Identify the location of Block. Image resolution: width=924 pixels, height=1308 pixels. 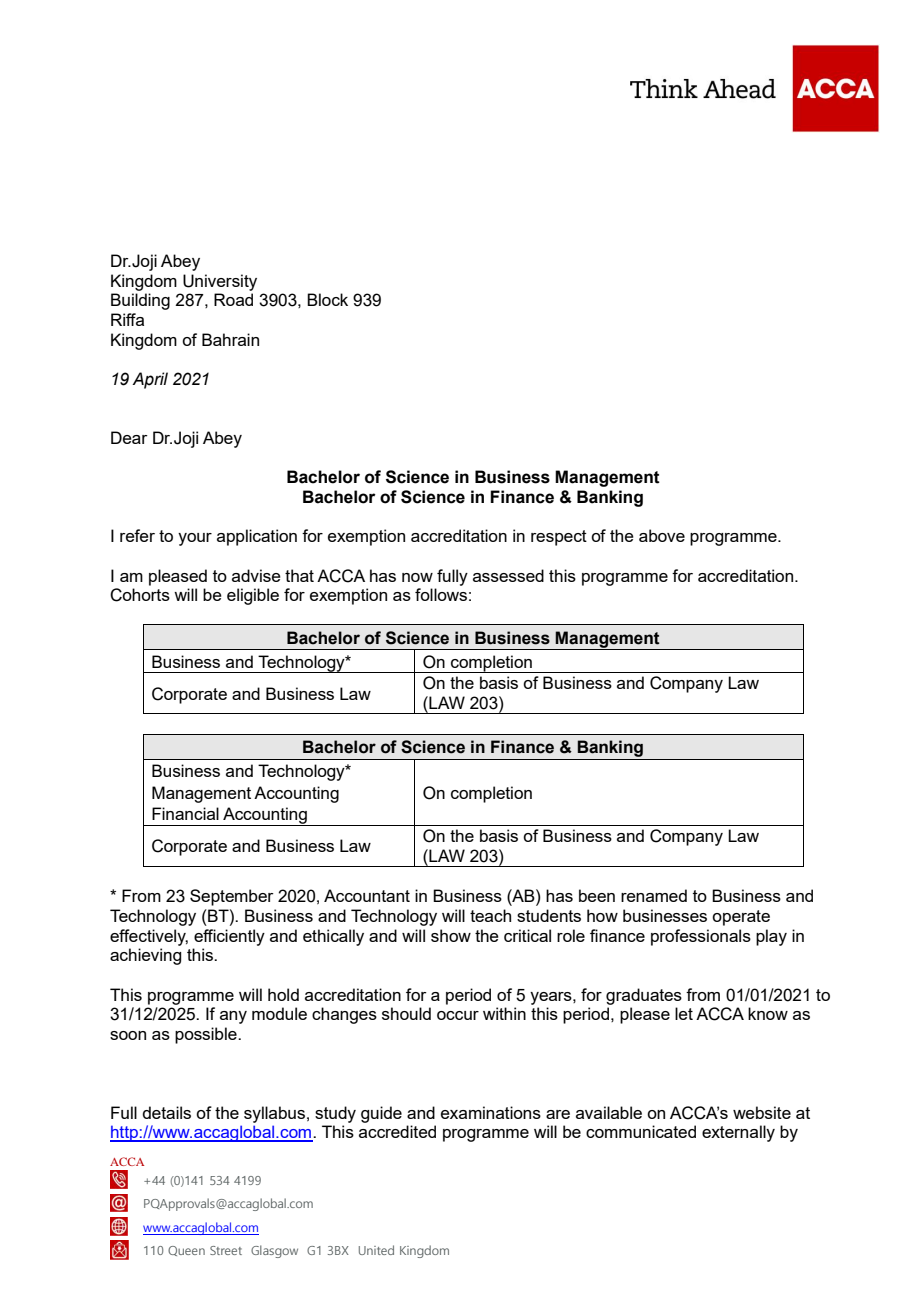
(327, 299).
